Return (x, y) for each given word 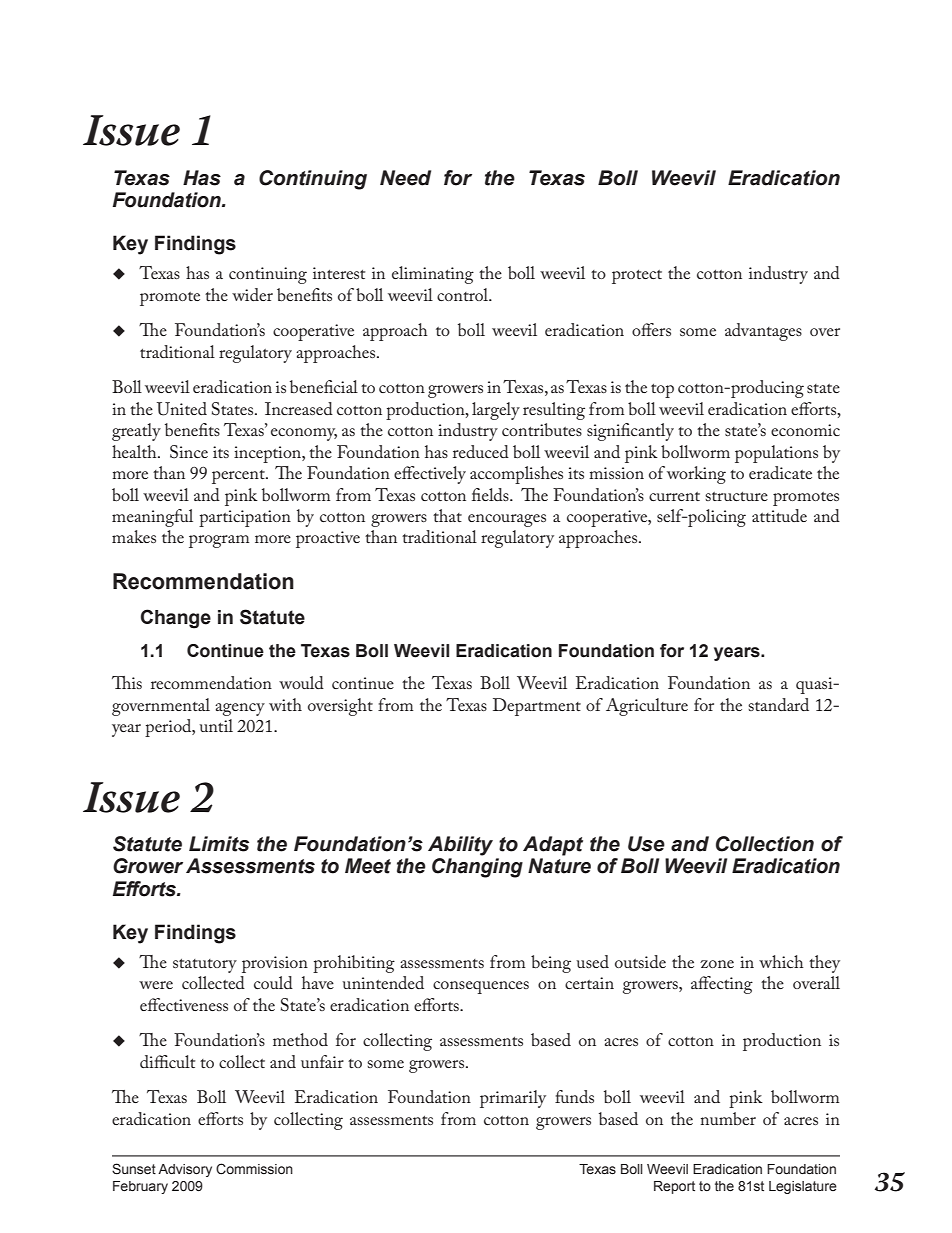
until (216, 725)
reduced (481, 451)
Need (405, 178)
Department (537, 707)
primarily (513, 1099)
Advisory (185, 1170)
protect (637, 277)
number (728, 1118)
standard (778, 704)
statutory (205, 966)
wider (252, 294)
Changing (477, 868)
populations (776, 454)
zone (717, 964)
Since (189, 452)
